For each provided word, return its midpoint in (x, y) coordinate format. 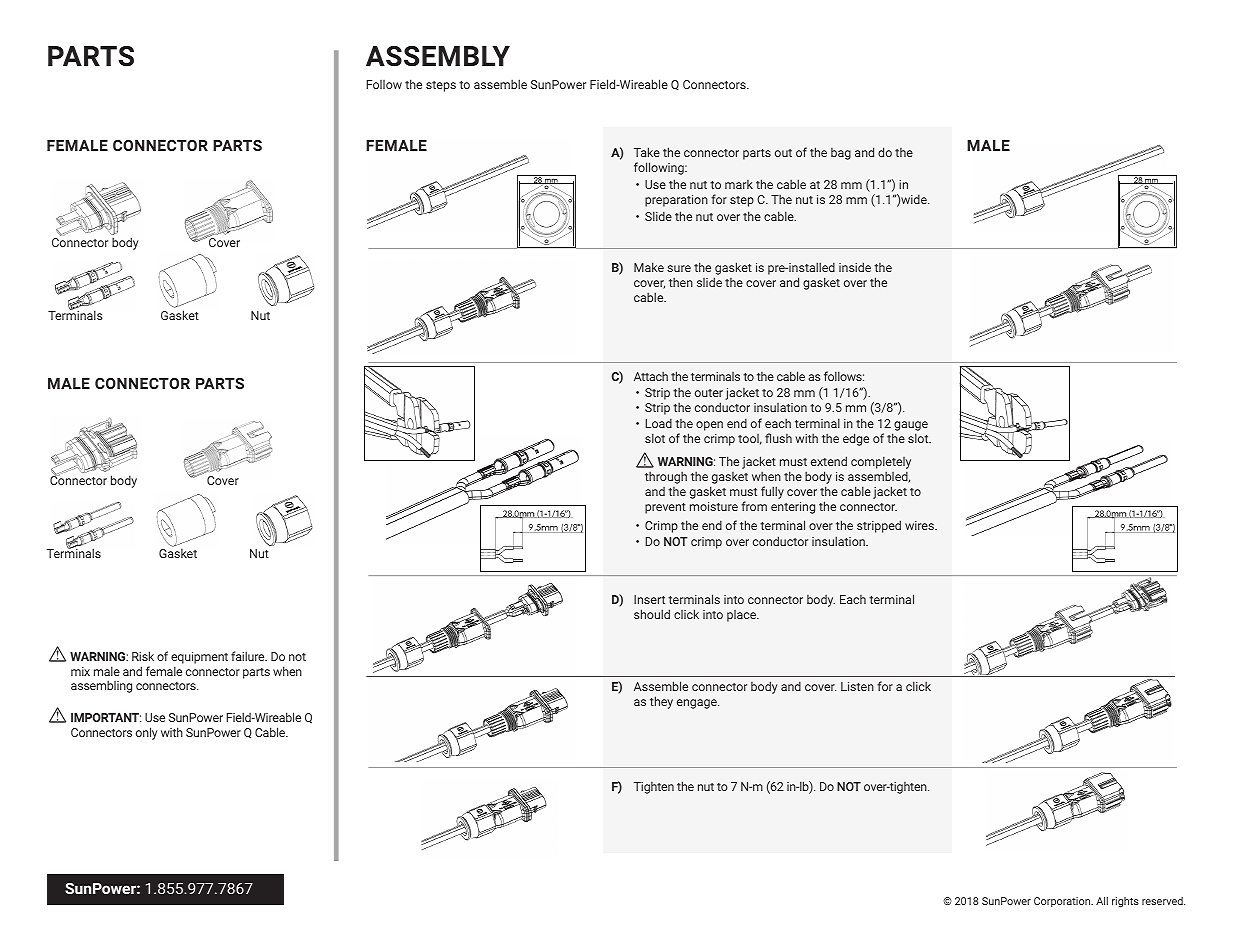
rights (1125, 902)
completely (881, 464)
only (147, 733)
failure (249, 656)
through (666, 477)
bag (841, 154)
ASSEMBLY (438, 56)
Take (647, 152)
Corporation (1063, 902)
